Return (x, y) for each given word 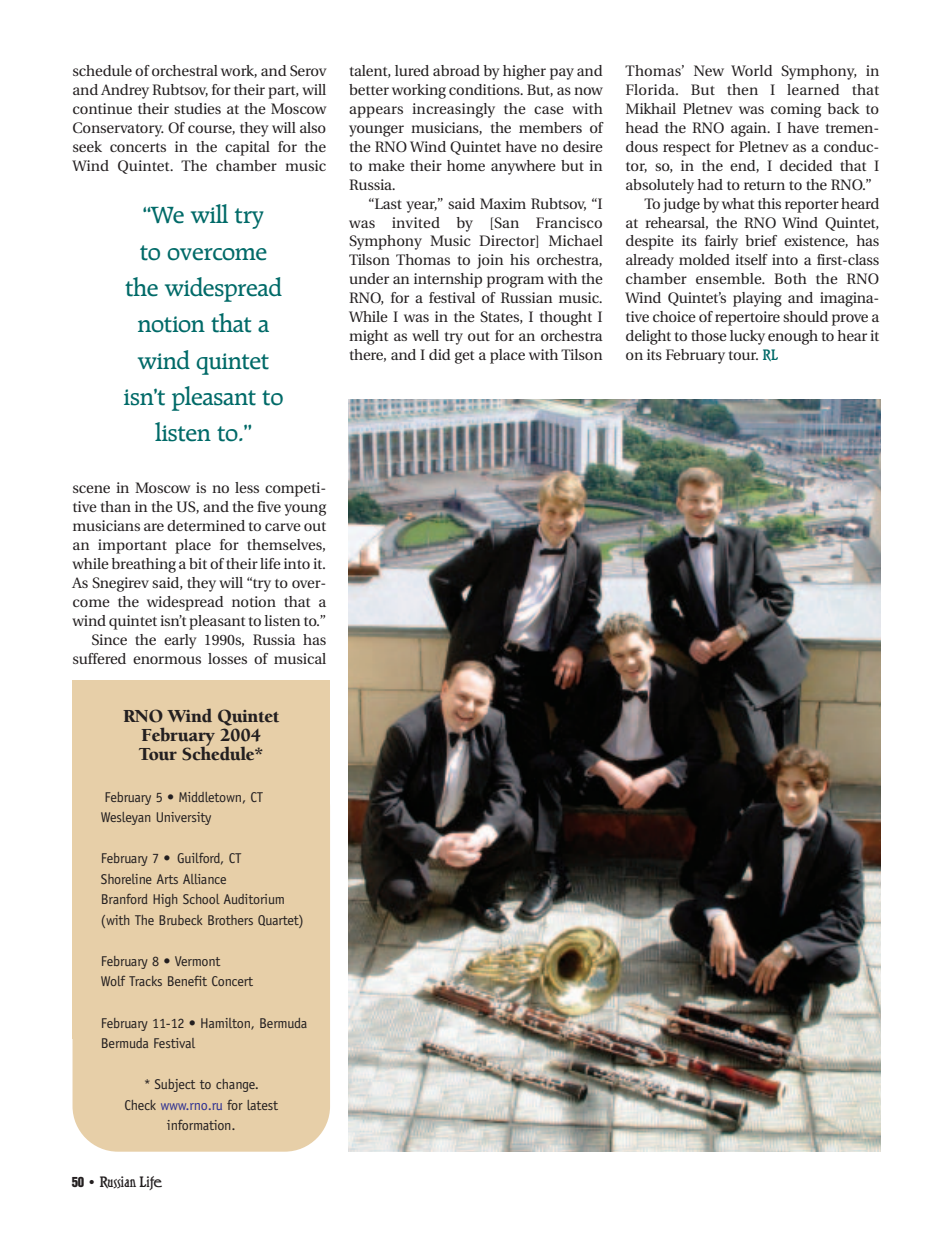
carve (283, 527)
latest (262, 1105)
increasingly (453, 110)
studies (197, 108)
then (742, 89)
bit (198, 563)
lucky (747, 337)
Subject (175, 1085)
